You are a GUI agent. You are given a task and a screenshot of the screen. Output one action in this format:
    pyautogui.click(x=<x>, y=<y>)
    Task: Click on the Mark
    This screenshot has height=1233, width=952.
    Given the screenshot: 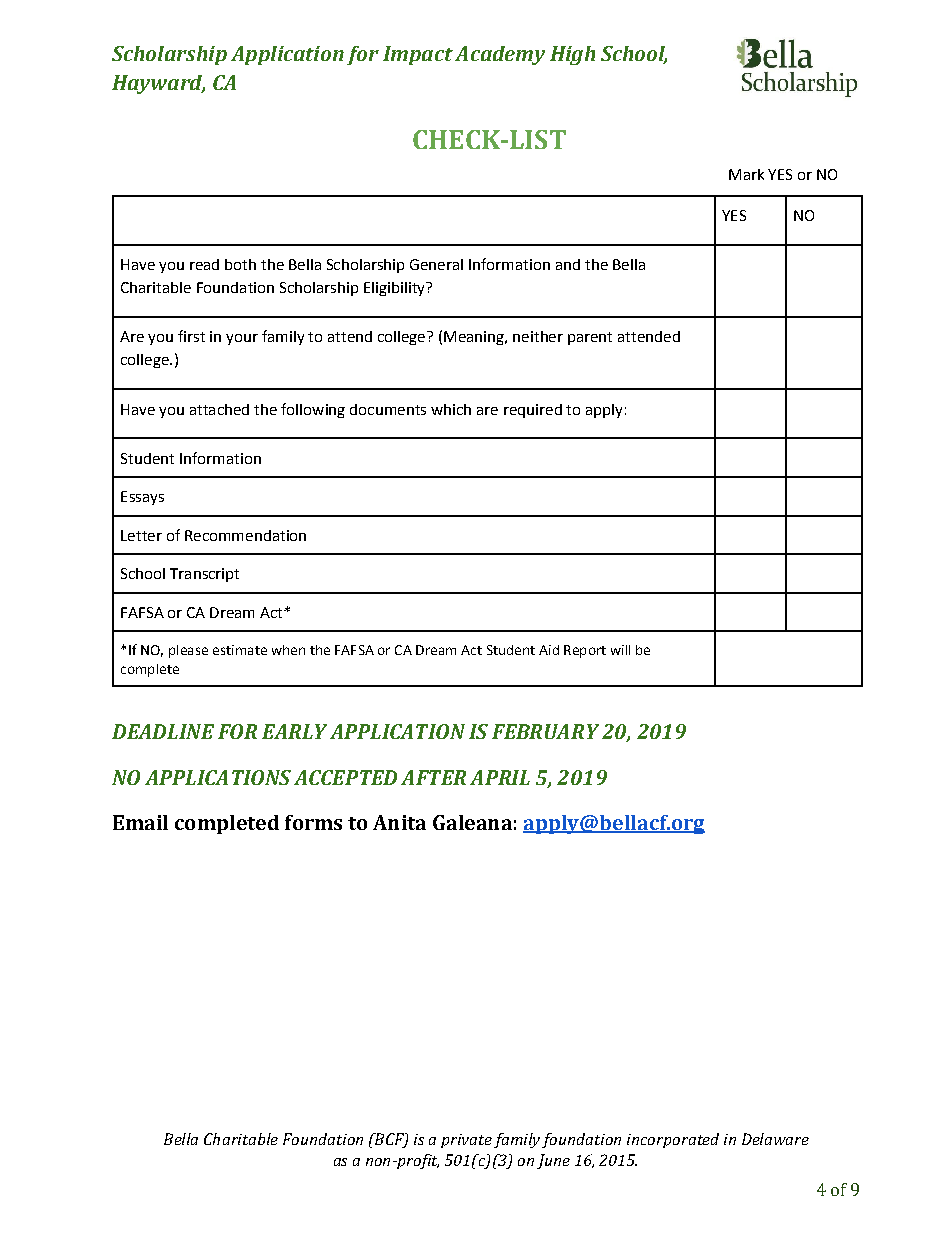 What is the action you would take?
    pyautogui.click(x=746, y=174)
